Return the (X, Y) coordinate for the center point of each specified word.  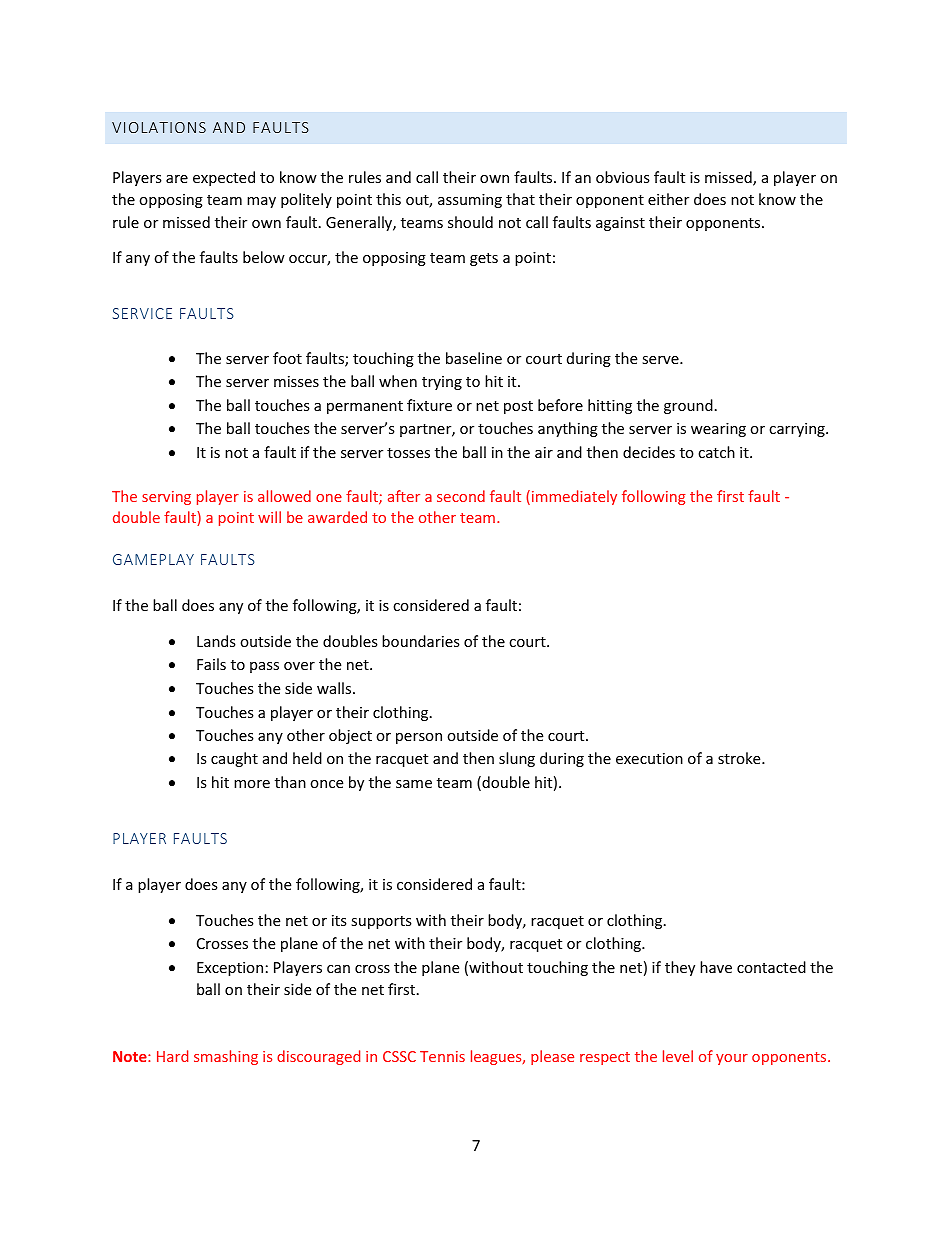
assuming (470, 201)
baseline (474, 358)
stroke (740, 758)
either (668, 199)
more (252, 784)
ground (688, 406)
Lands (216, 641)
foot (287, 358)
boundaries (421, 641)
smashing (226, 1057)
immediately (574, 497)
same (414, 784)
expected (224, 178)
